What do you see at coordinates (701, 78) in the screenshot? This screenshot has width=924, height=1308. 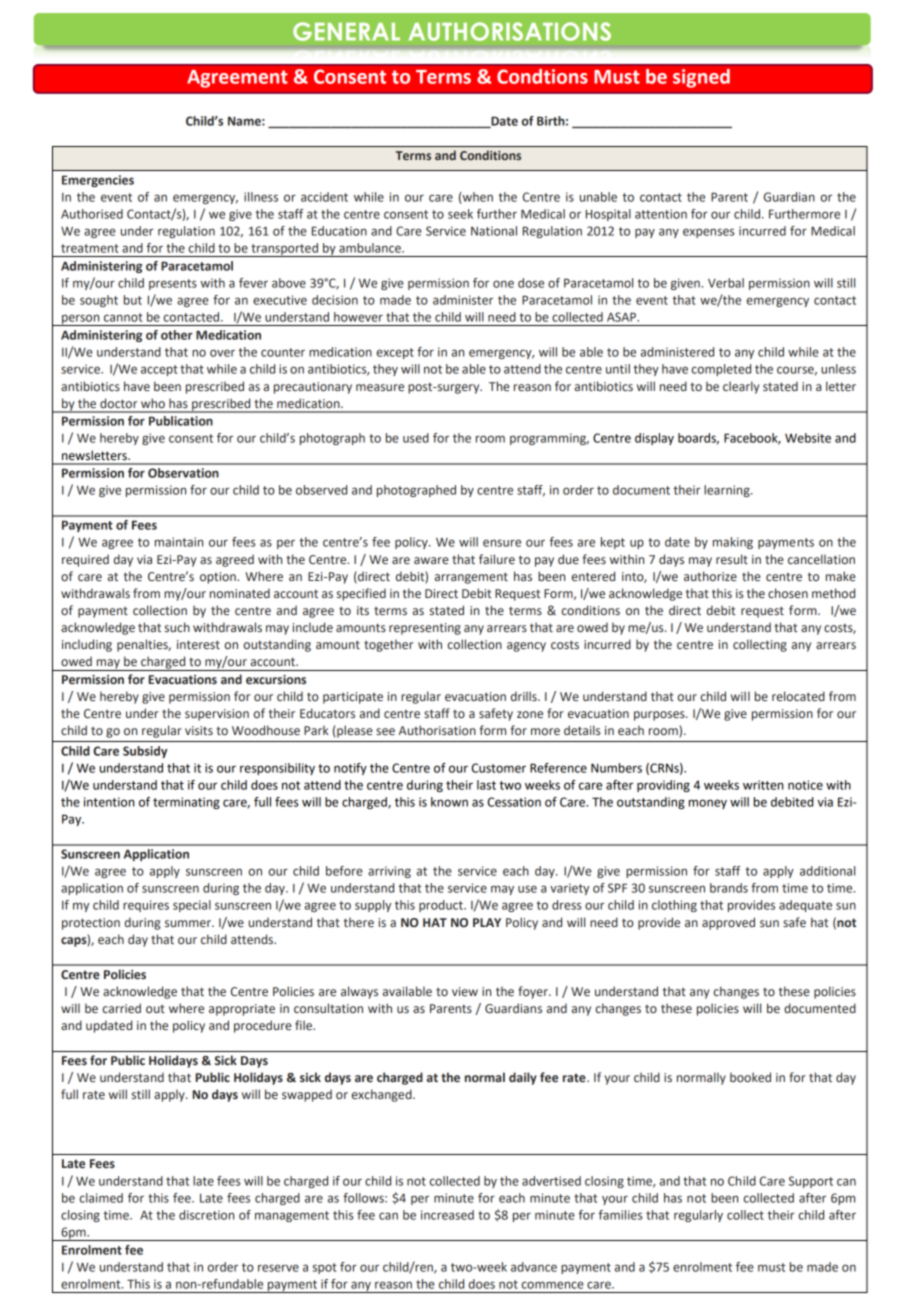 I see `signed` at bounding box center [701, 78].
